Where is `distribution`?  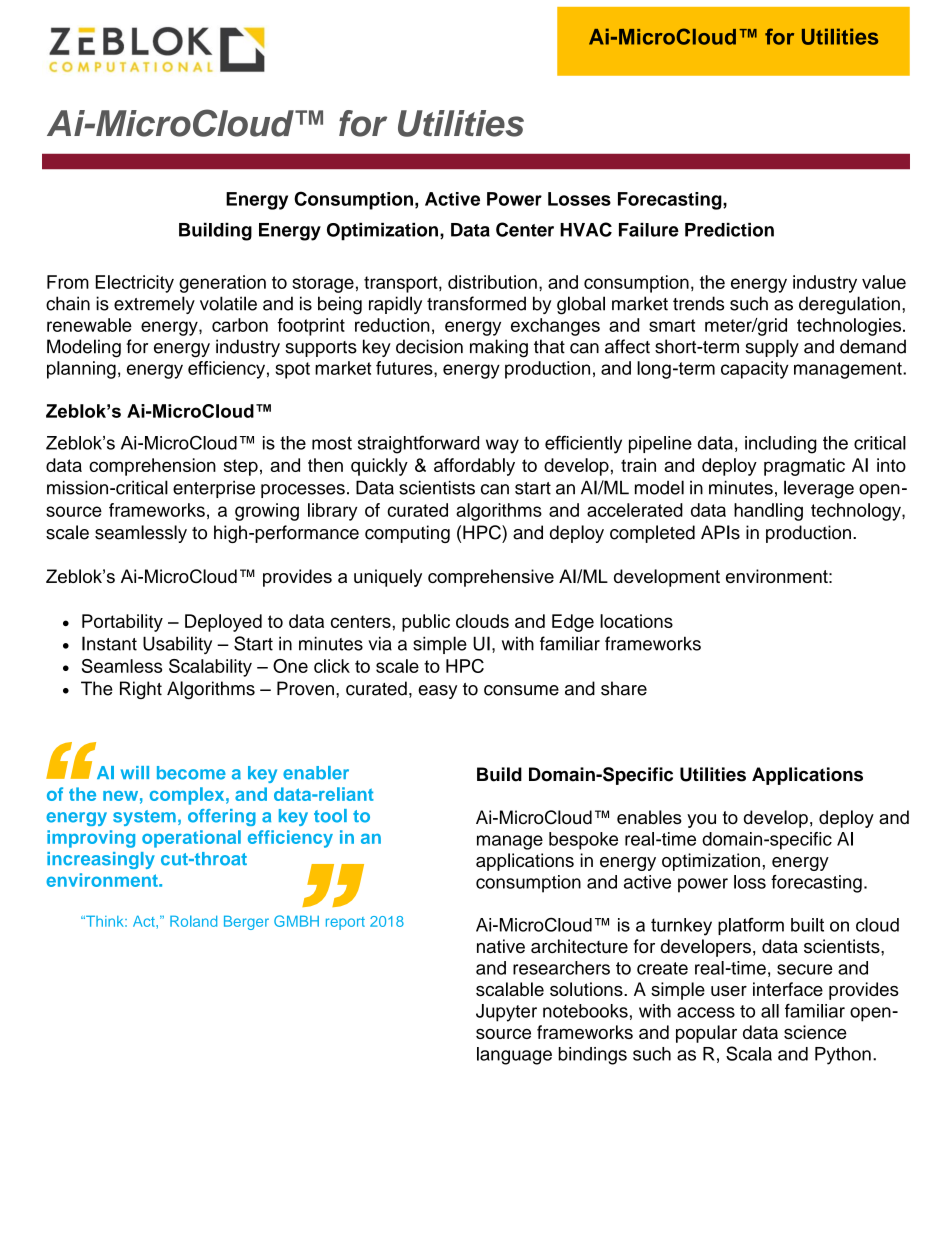
distribution is located at coordinates (492, 282).
